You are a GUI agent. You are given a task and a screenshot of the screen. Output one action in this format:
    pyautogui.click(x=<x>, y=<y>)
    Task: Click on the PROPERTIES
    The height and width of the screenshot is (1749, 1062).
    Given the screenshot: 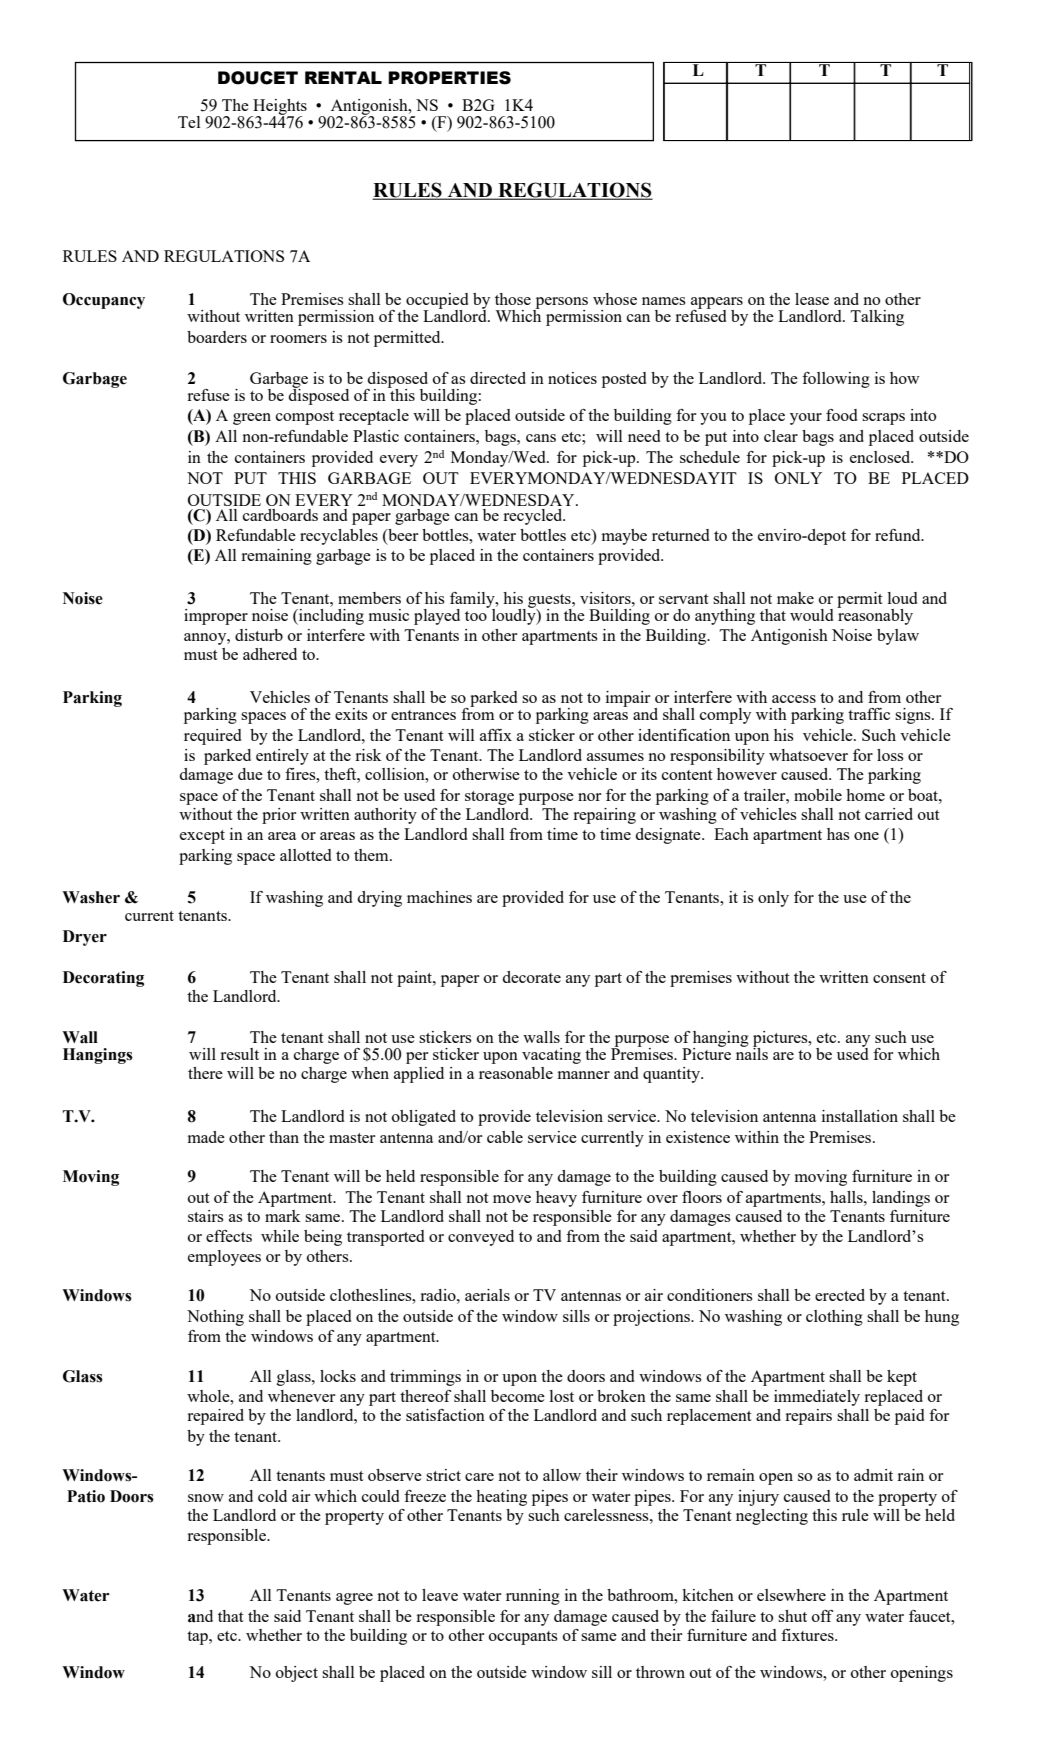 What is the action you would take?
    pyautogui.click(x=449, y=78)
